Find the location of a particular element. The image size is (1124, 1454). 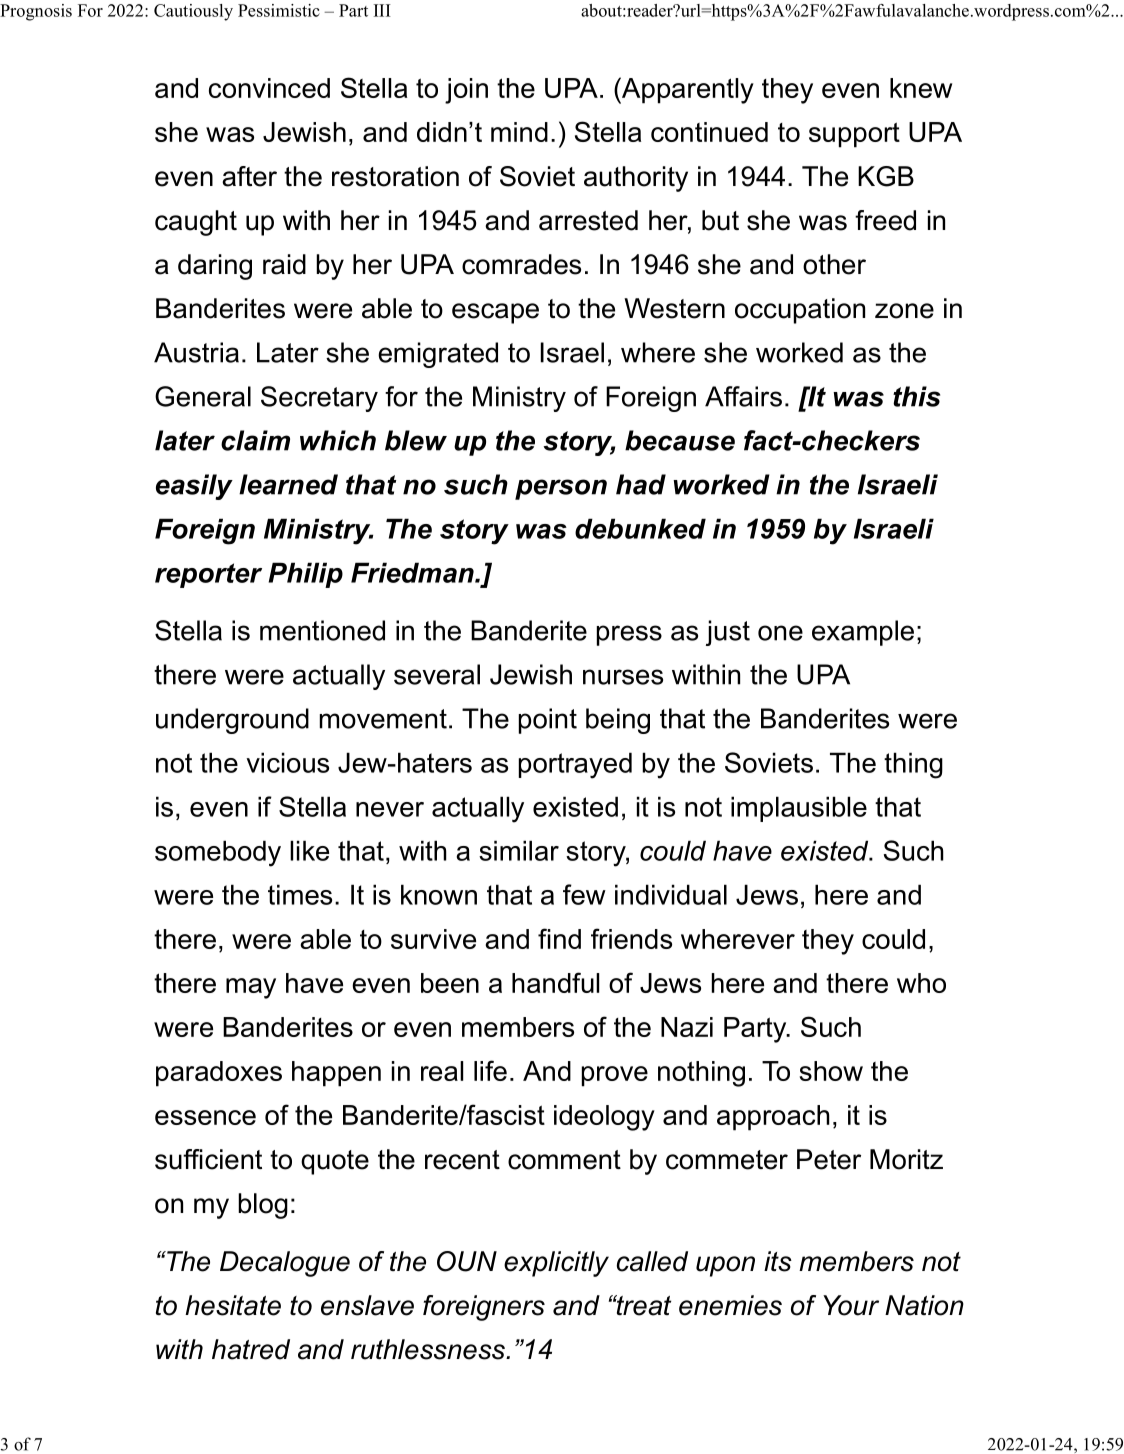

blew is located at coordinates (416, 440).
